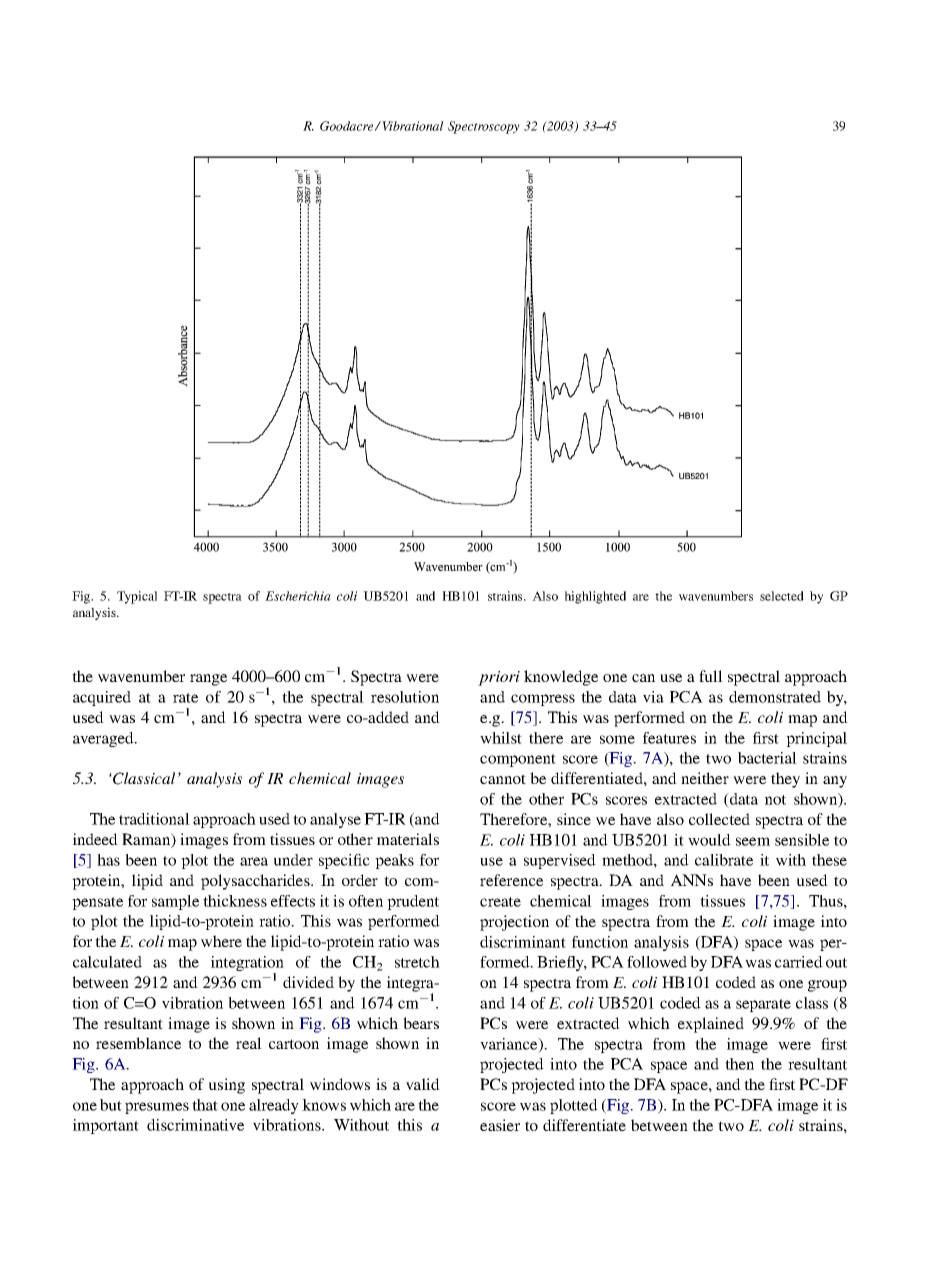 Image resolution: width=928 pixels, height=1268 pixels. What do you see at coordinates (423, 1084) in the image?
I see `valid` at bounding box center [423, 1084].
